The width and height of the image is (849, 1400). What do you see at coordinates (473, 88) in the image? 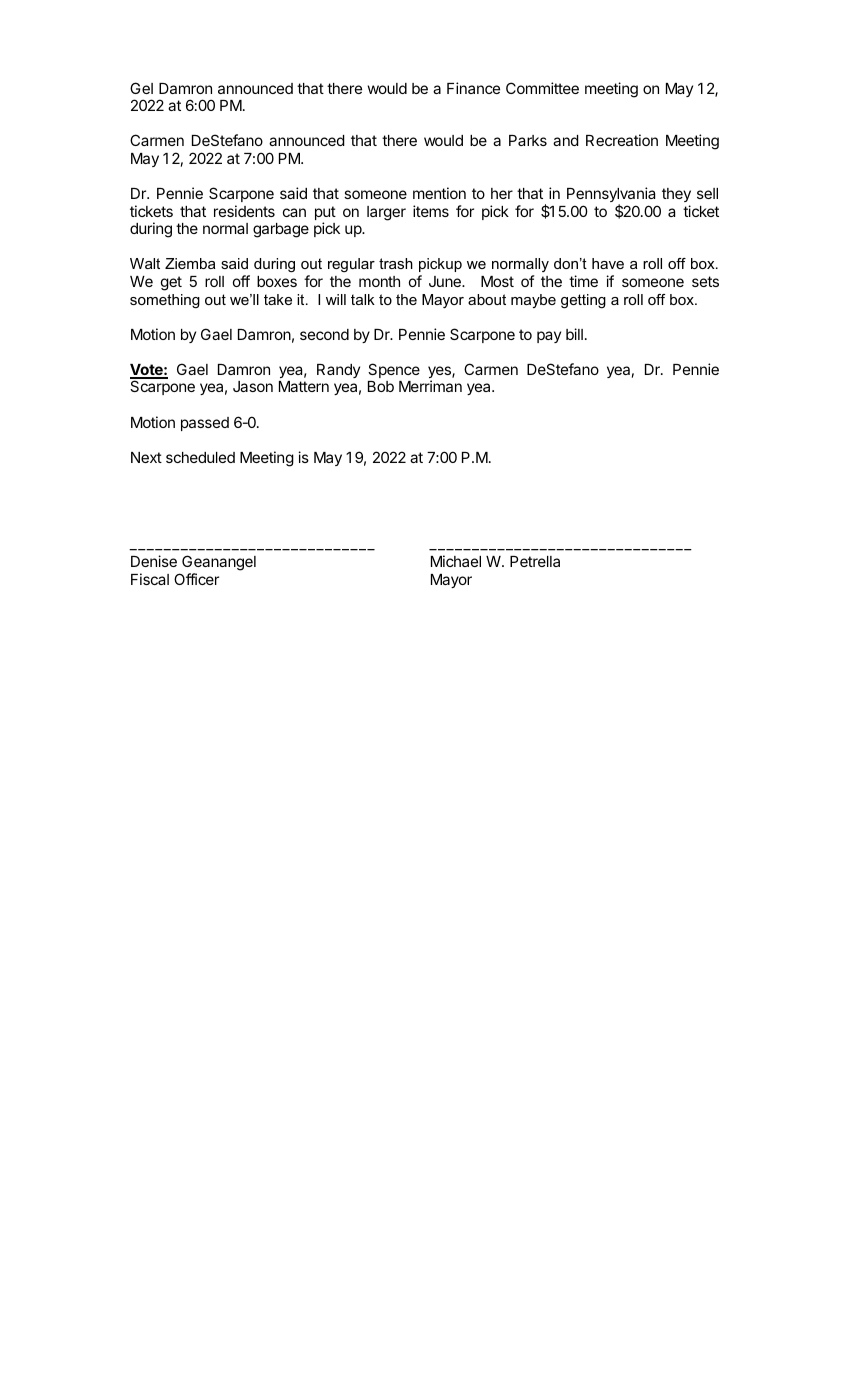
I see `Finance` at bounding box center [473, 88].
